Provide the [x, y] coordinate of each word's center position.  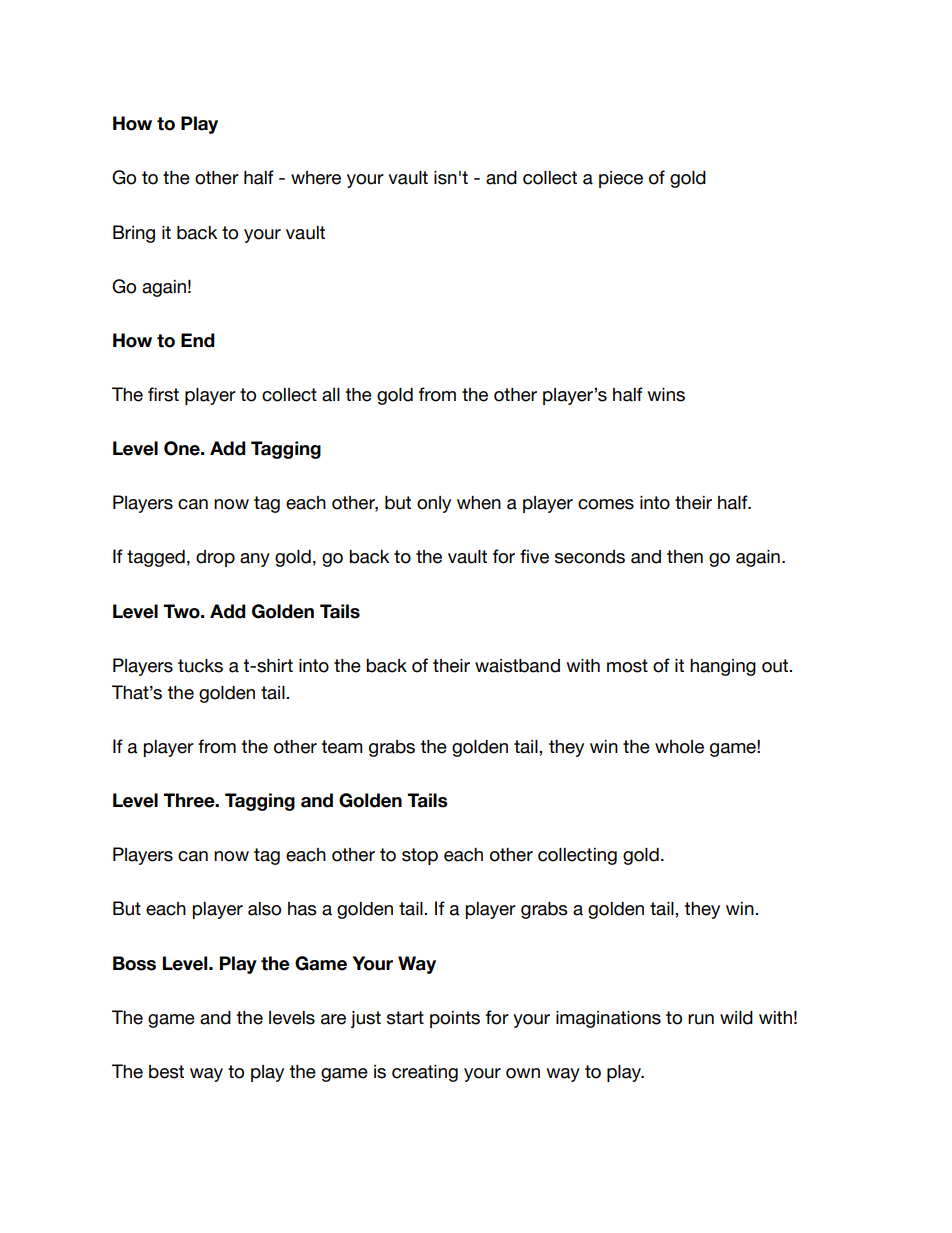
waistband [517, 666]
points [455, 1019]
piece [621, 179]
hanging [723, 667]
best [166, 1072]
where [316, 178]
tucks [200, 666]
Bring [134, 234]
